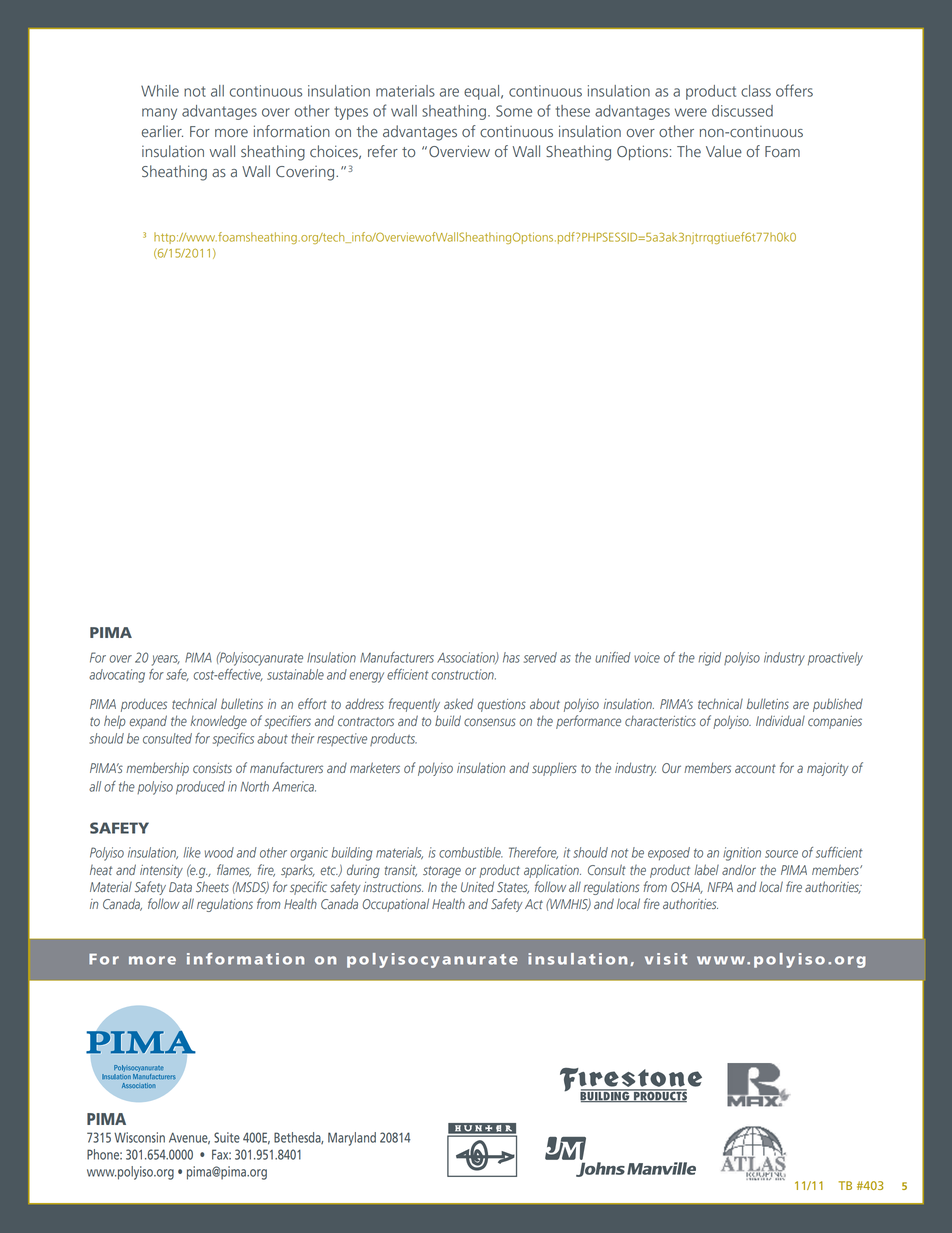  What do you see at coordinates (720, 887) in the screenshot?
I see `NFPA` at bounding box center [720, 887].
